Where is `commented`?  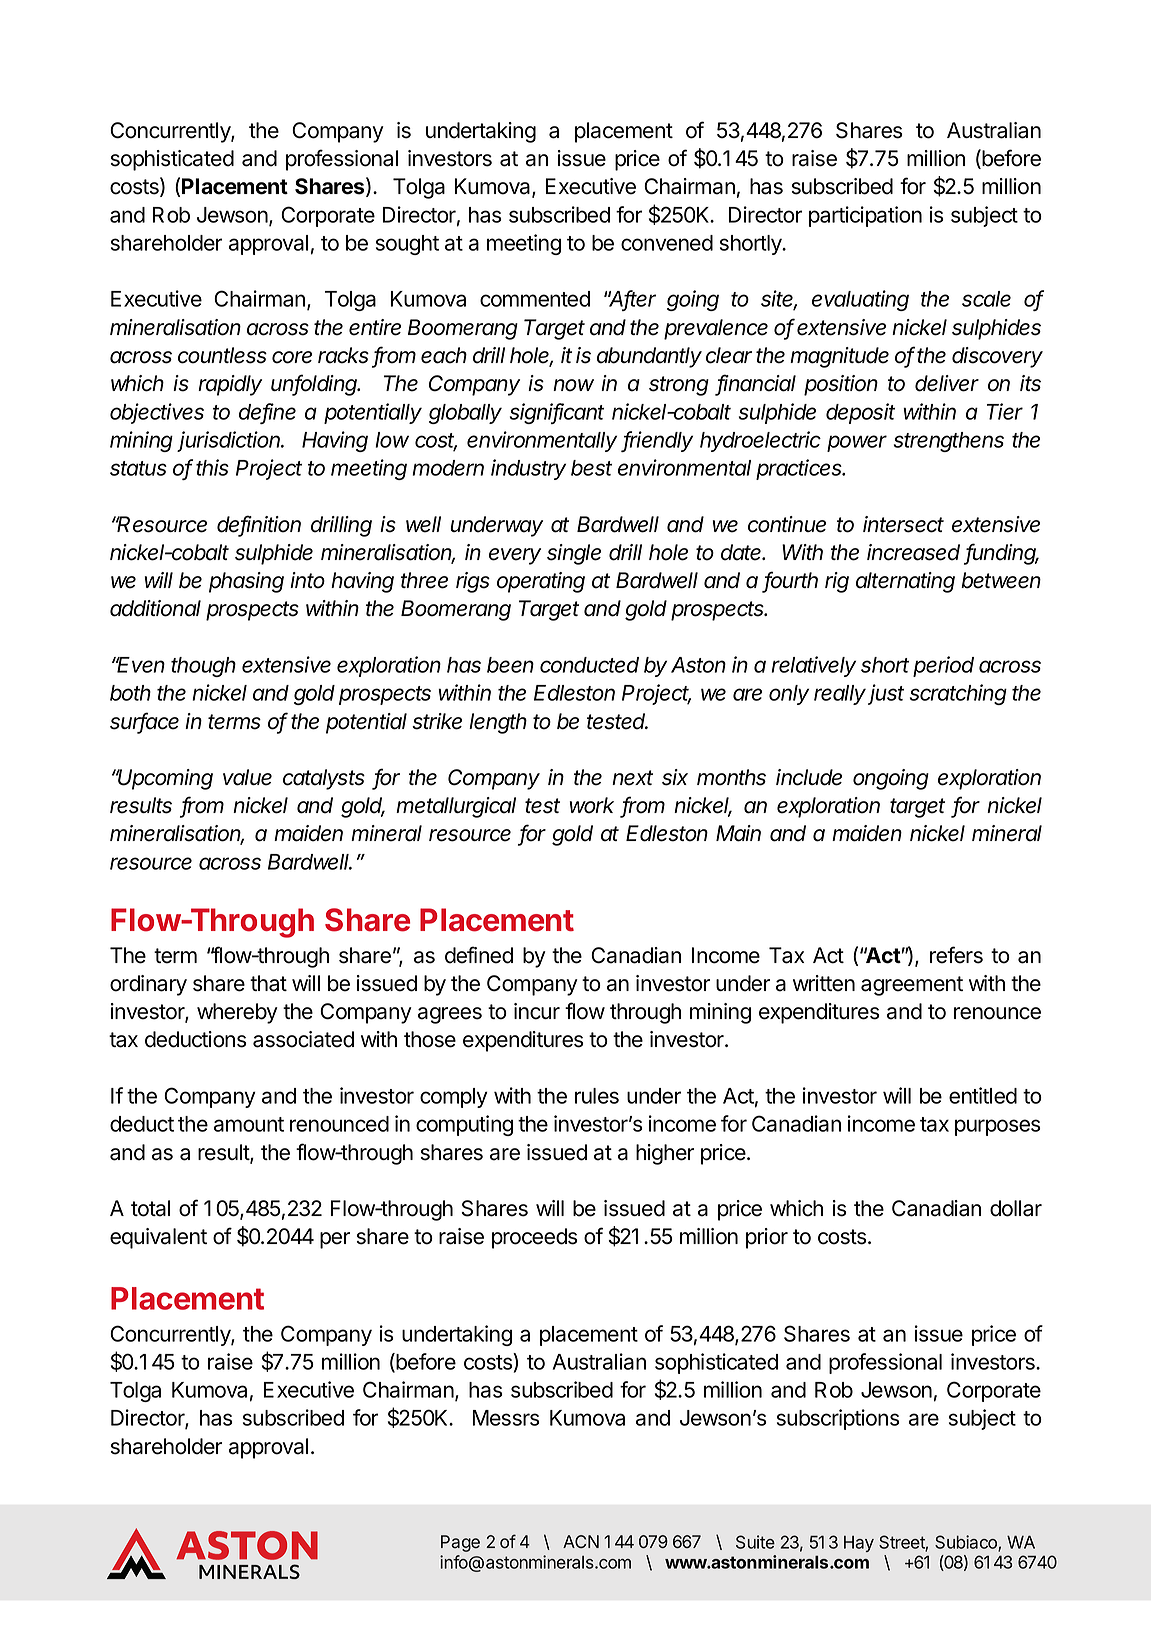
commented is located at coordinates (535, 299).
